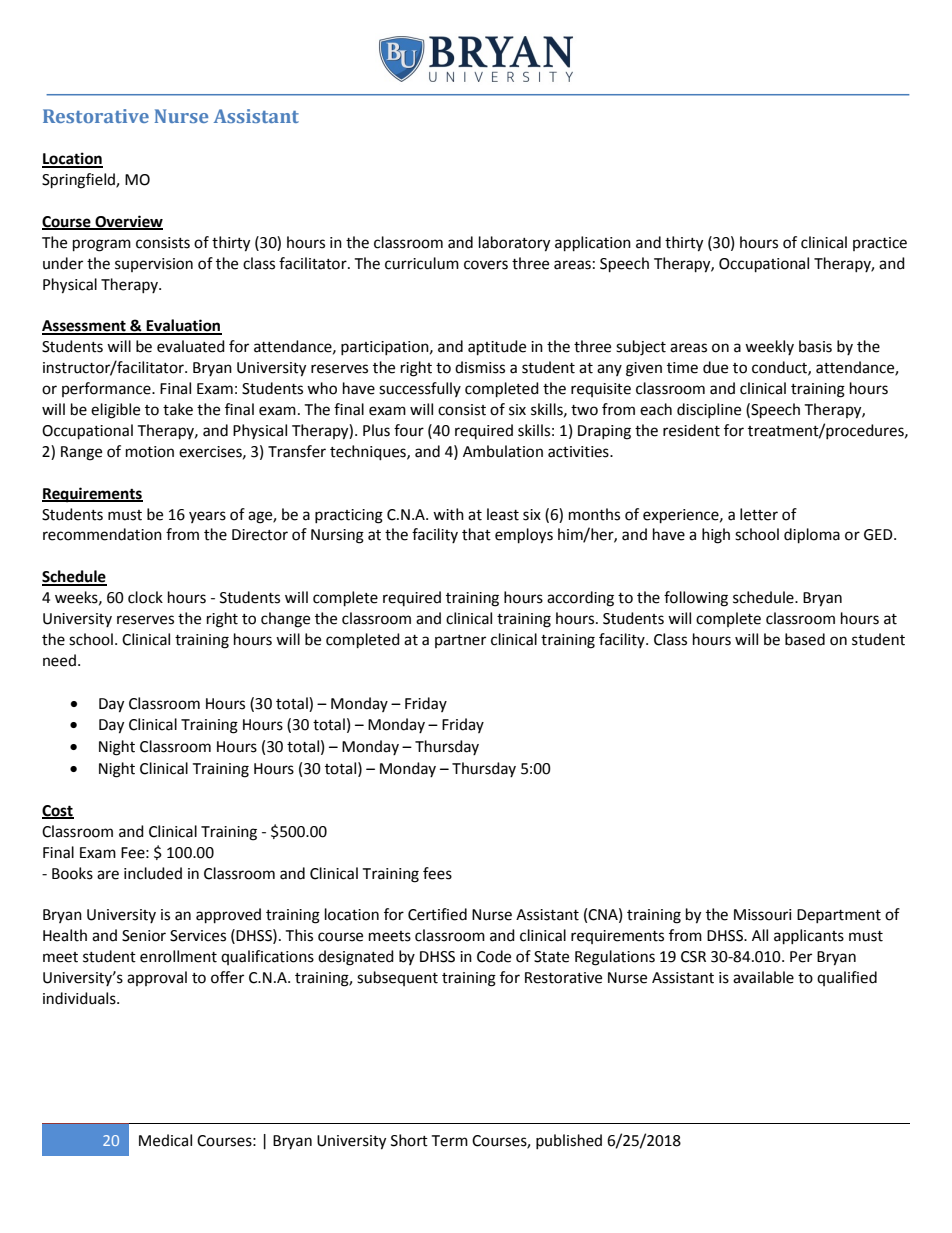 The width and height of the image is (952, 1233). What do you see at coordinates (763, 915) in the image?
I see `Missouri` at bounding box center [763, 915].
